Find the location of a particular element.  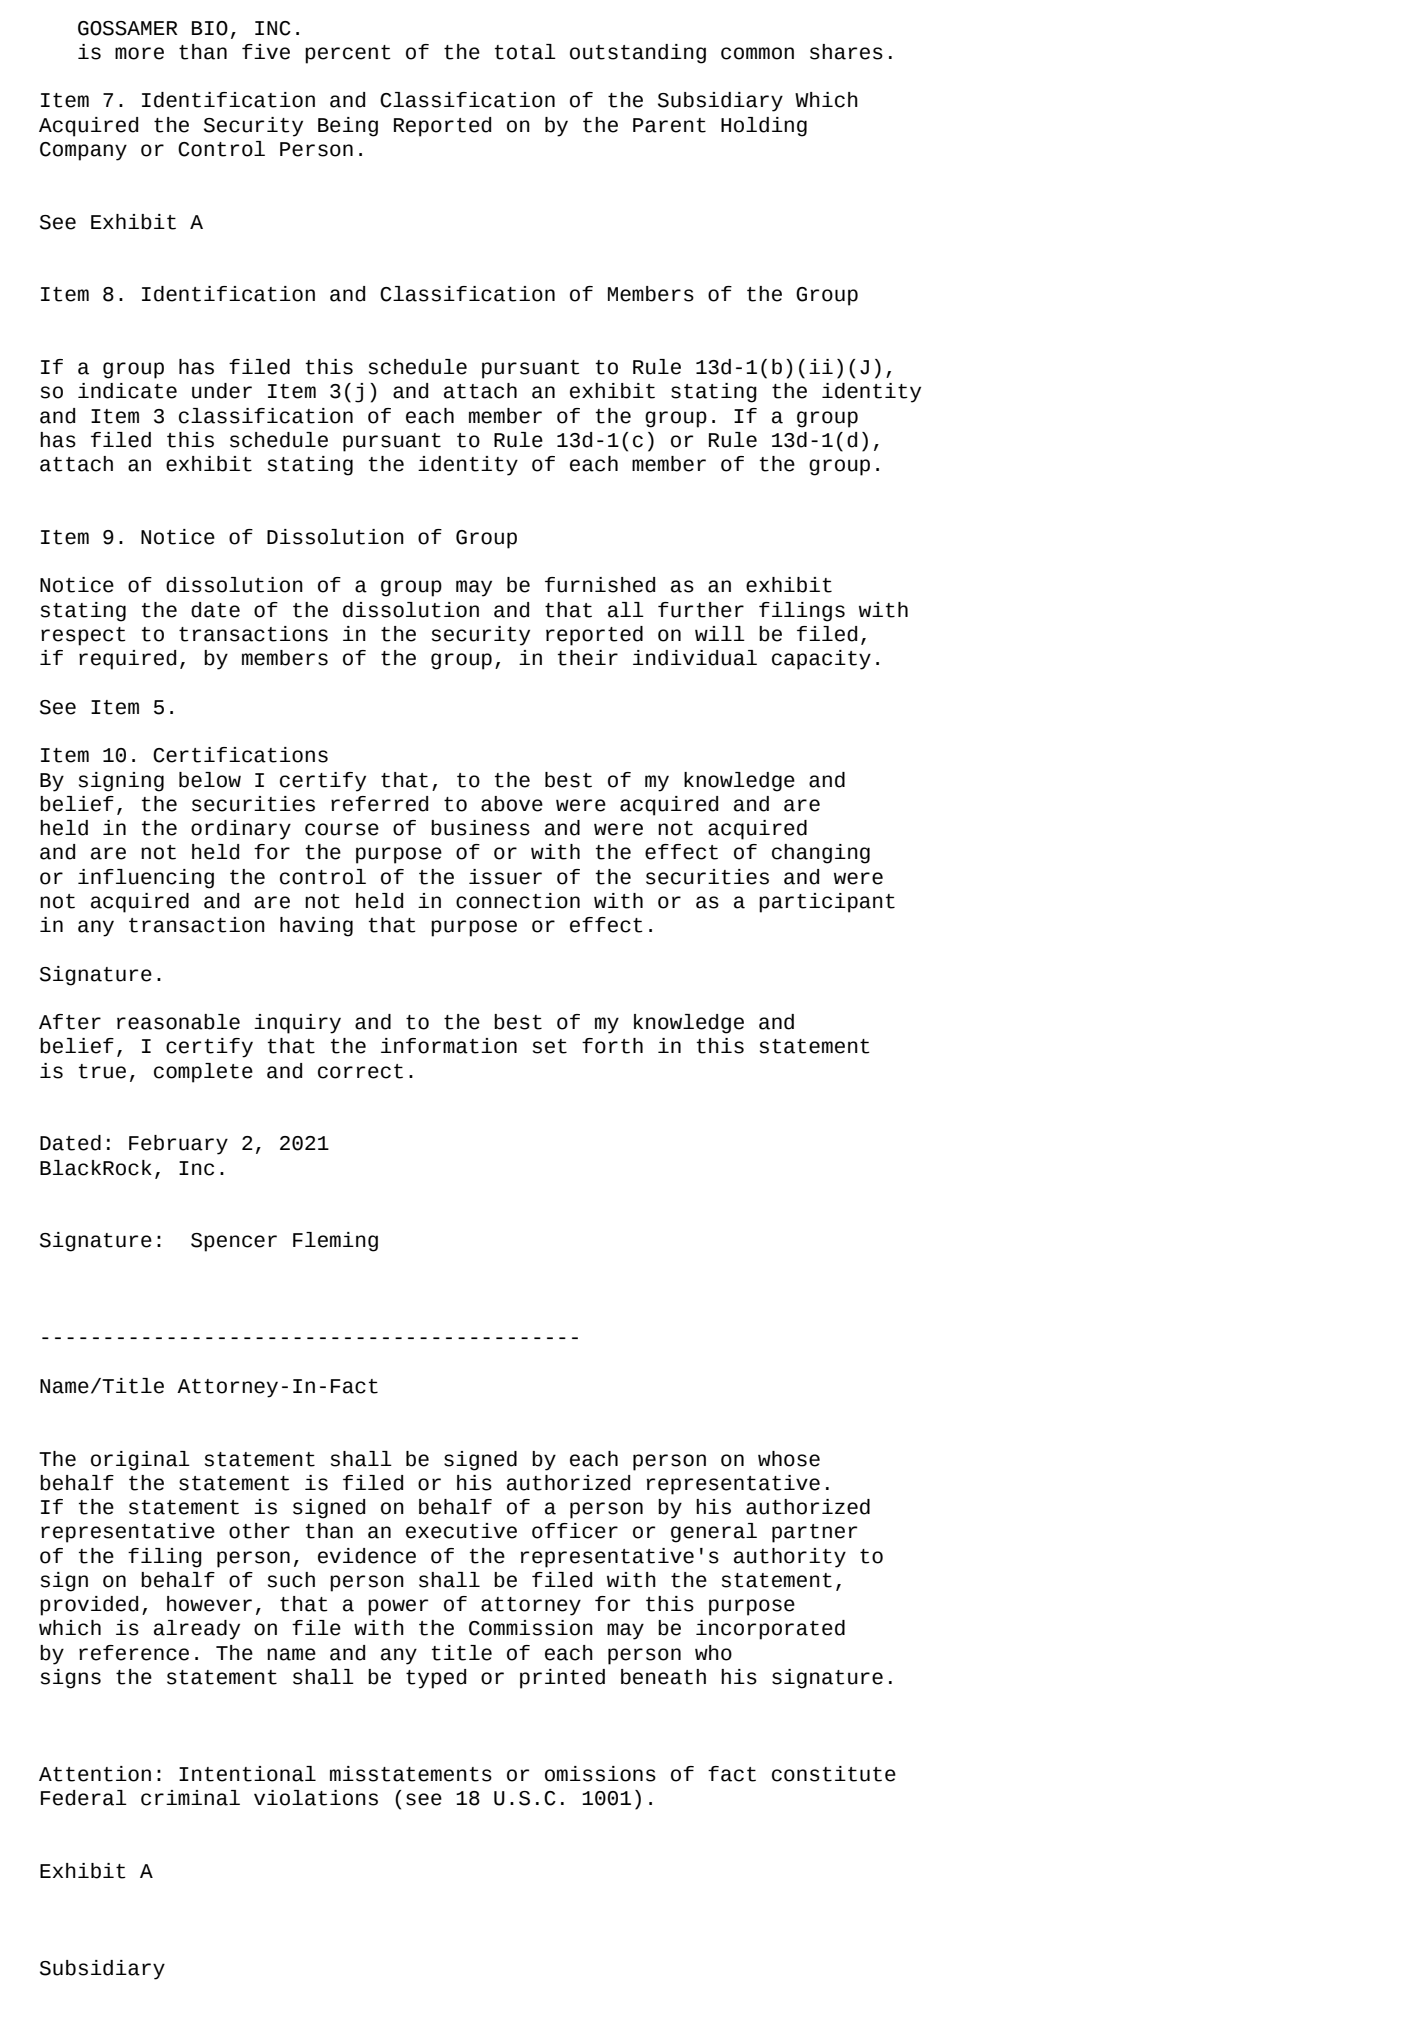

criminal is located at coordinates (190, 1798).
